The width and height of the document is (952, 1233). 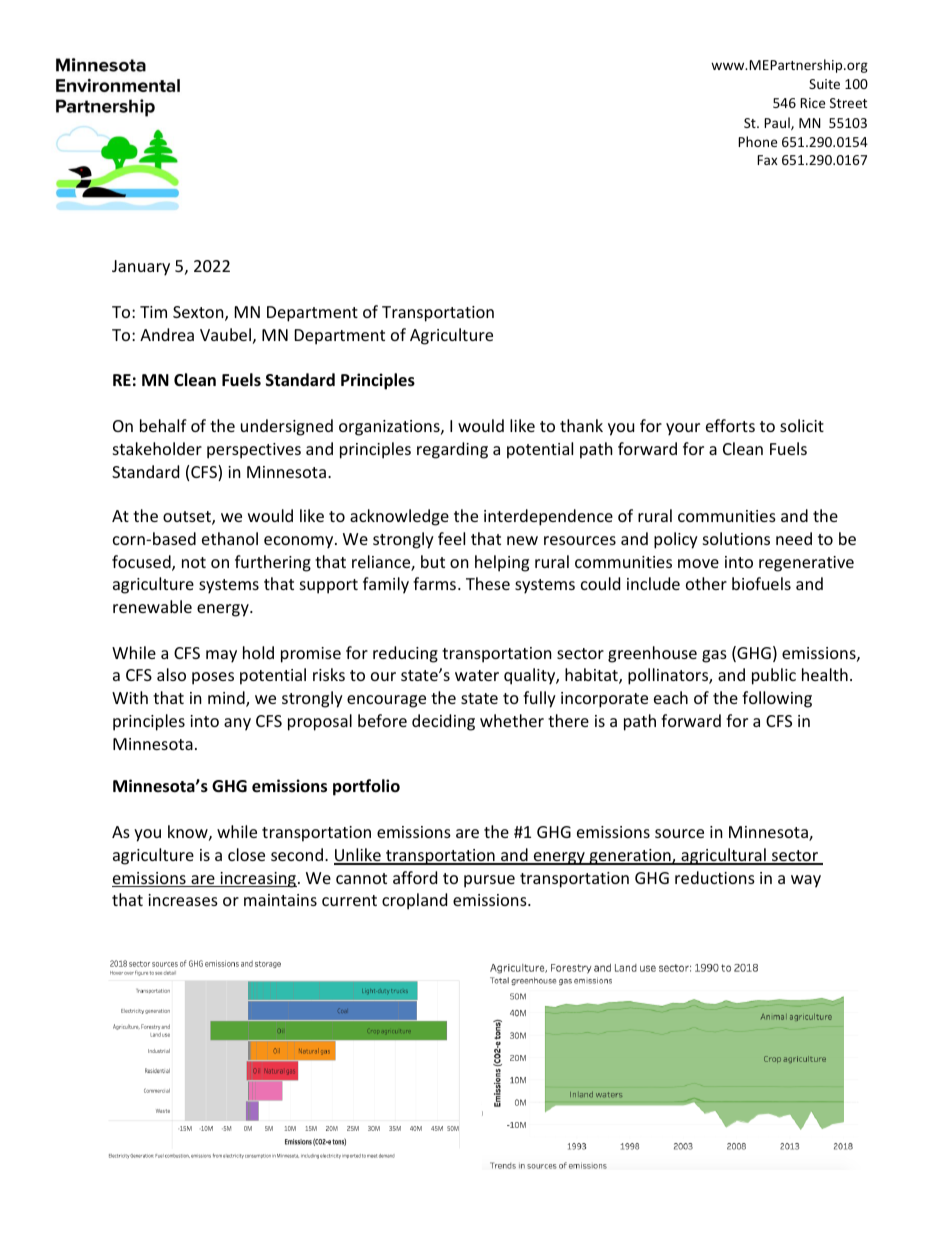 What do you see at coordinates (167, 334) in the document?
I see `Andrea` at bounding box center [167, 334].
